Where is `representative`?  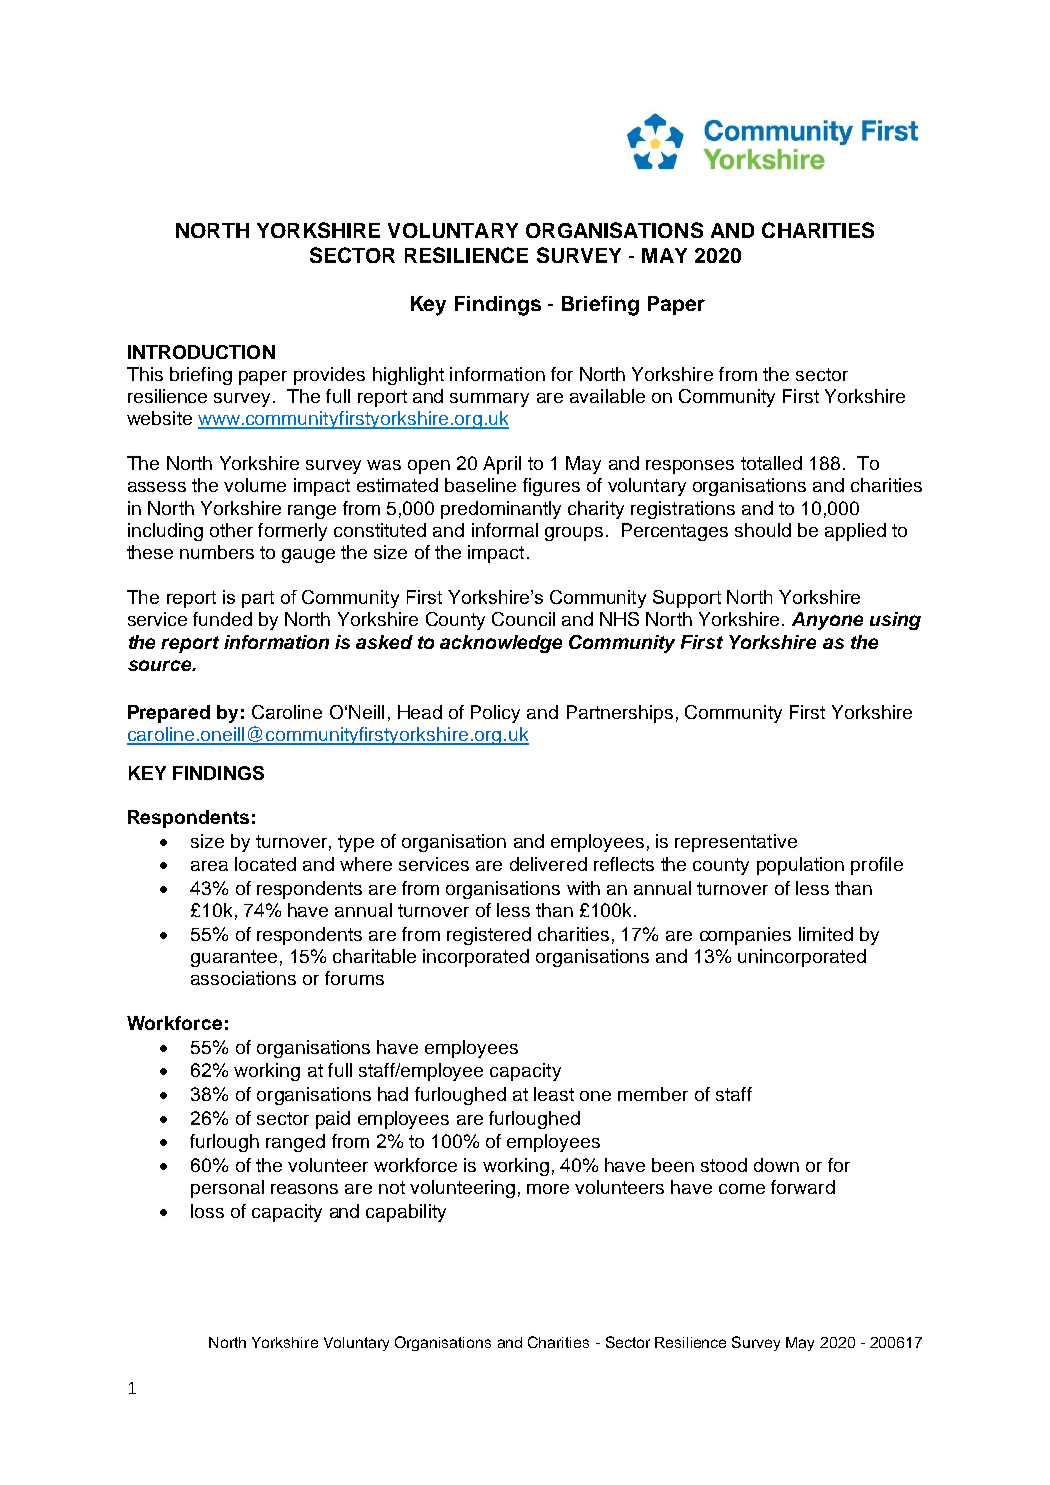 representative is located at coordinates (736, 843).
